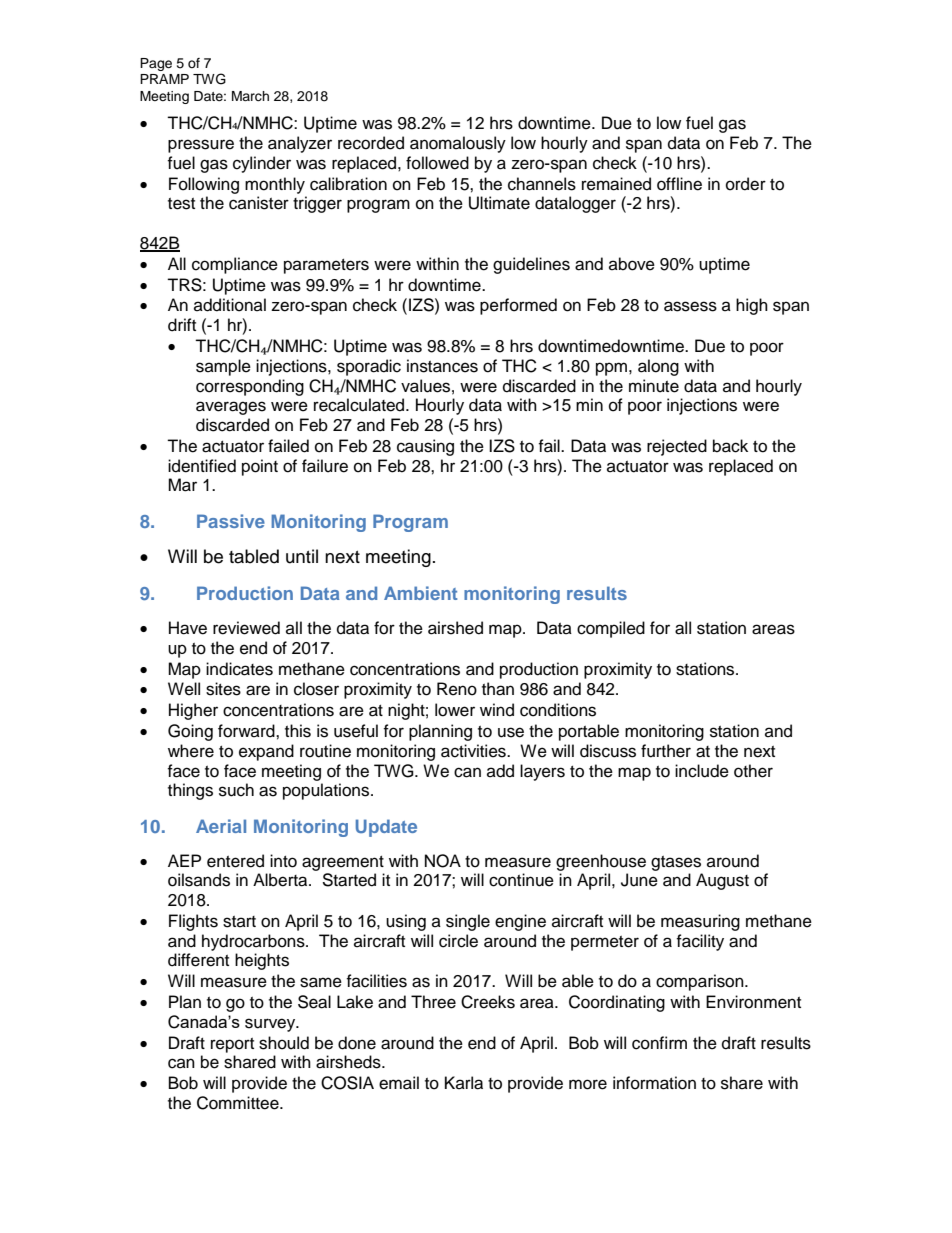 This page has height=1233, width=952. Describe the element at coordinates (666, 751) in the page. I see `further` at that location.
